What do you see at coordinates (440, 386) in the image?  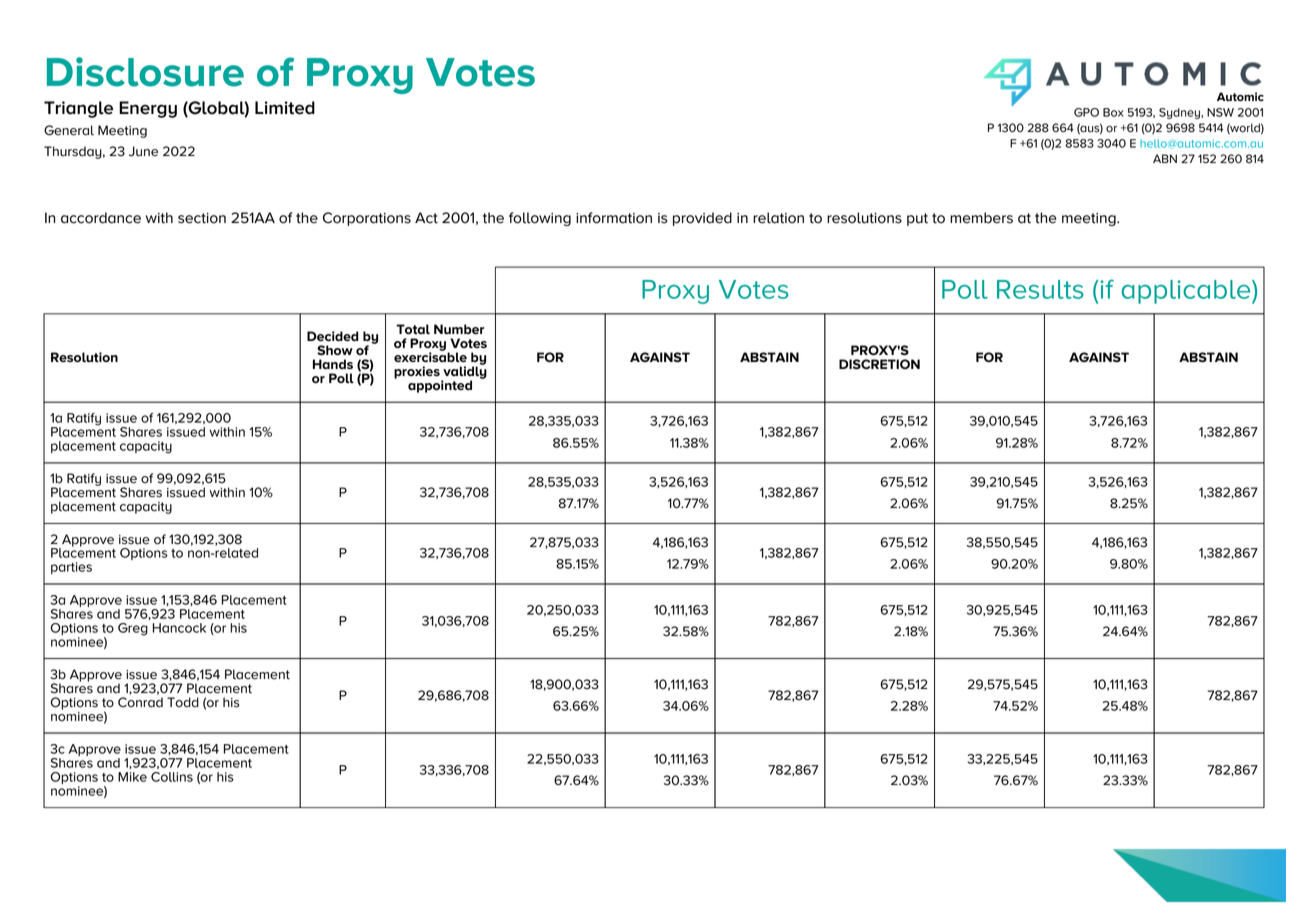 I see `appointed` at bounding box center [440, 386].
